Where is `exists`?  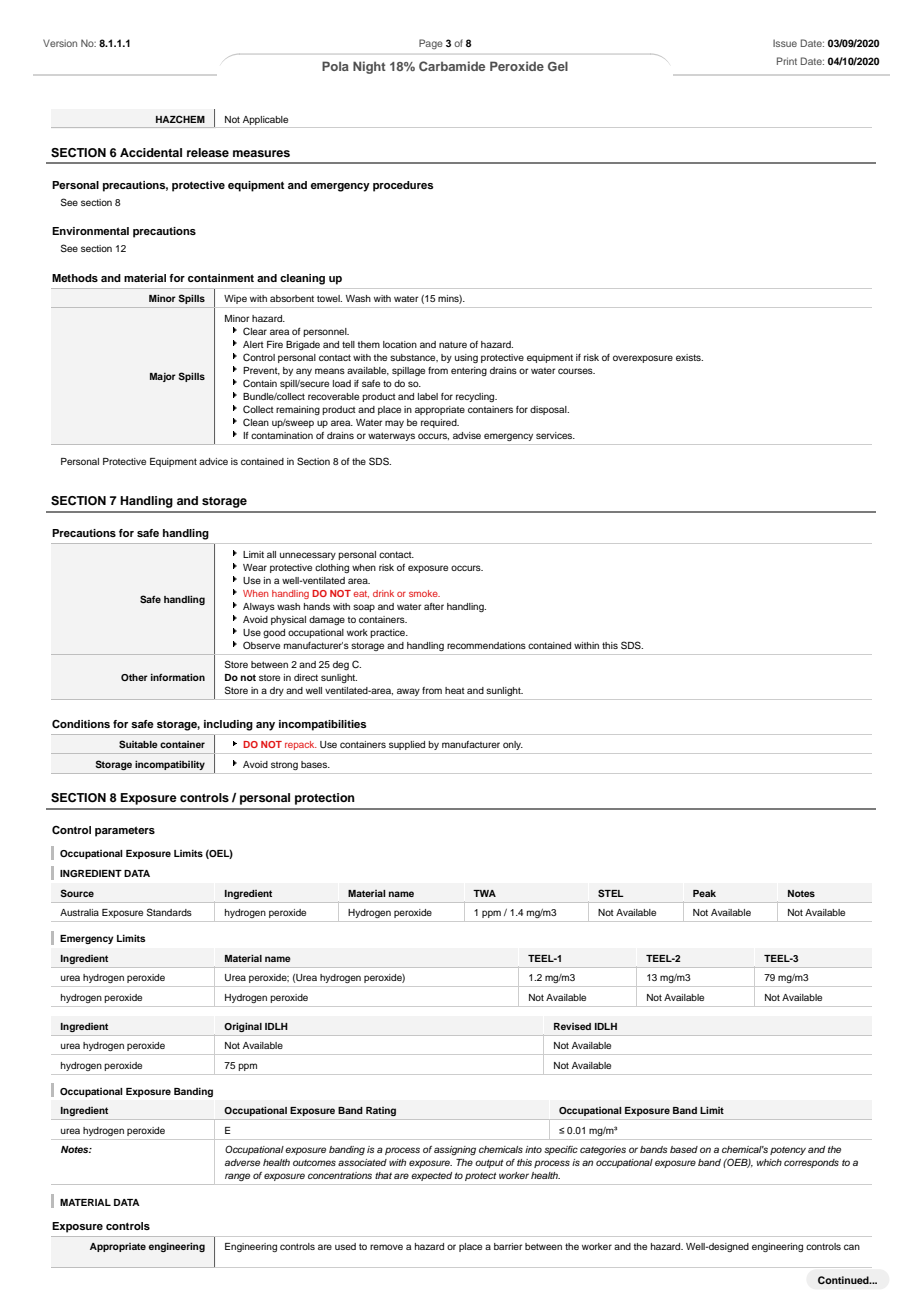 exists is located at coordinates (689, 357).
